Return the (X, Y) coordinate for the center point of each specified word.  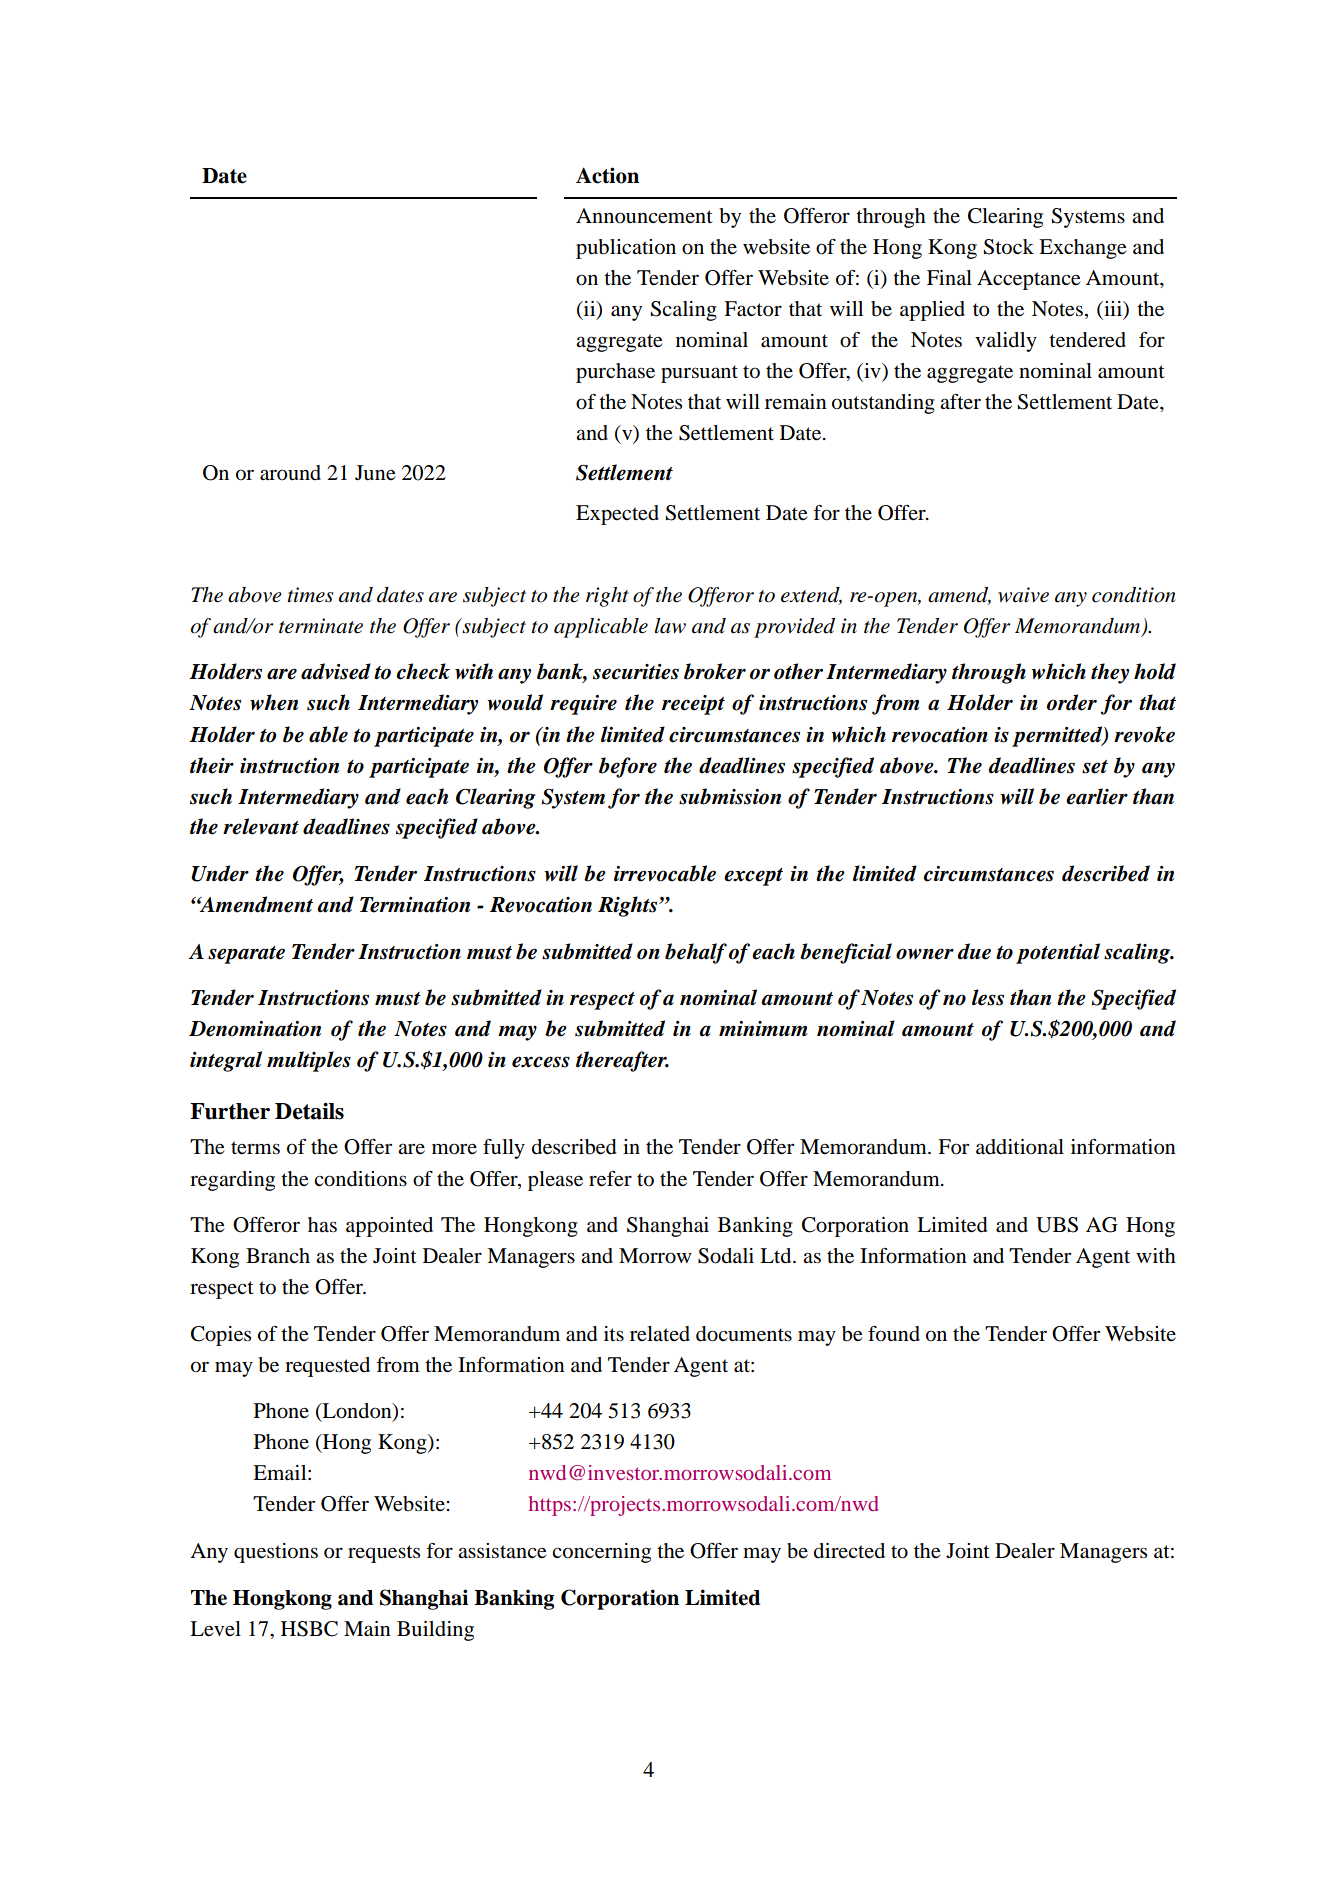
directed (849, 1550)
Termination (415, 905)
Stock (1009, 247)
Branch (278, 1255)
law (670, 626)
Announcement (644, 216)
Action (607, 175)
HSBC (309, 1629)
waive (1023, 595)
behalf (696, 953)
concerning (601, 1553)
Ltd (777, 1255)
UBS (1057, 1225)
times (310, 595)
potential (1058, 953)
